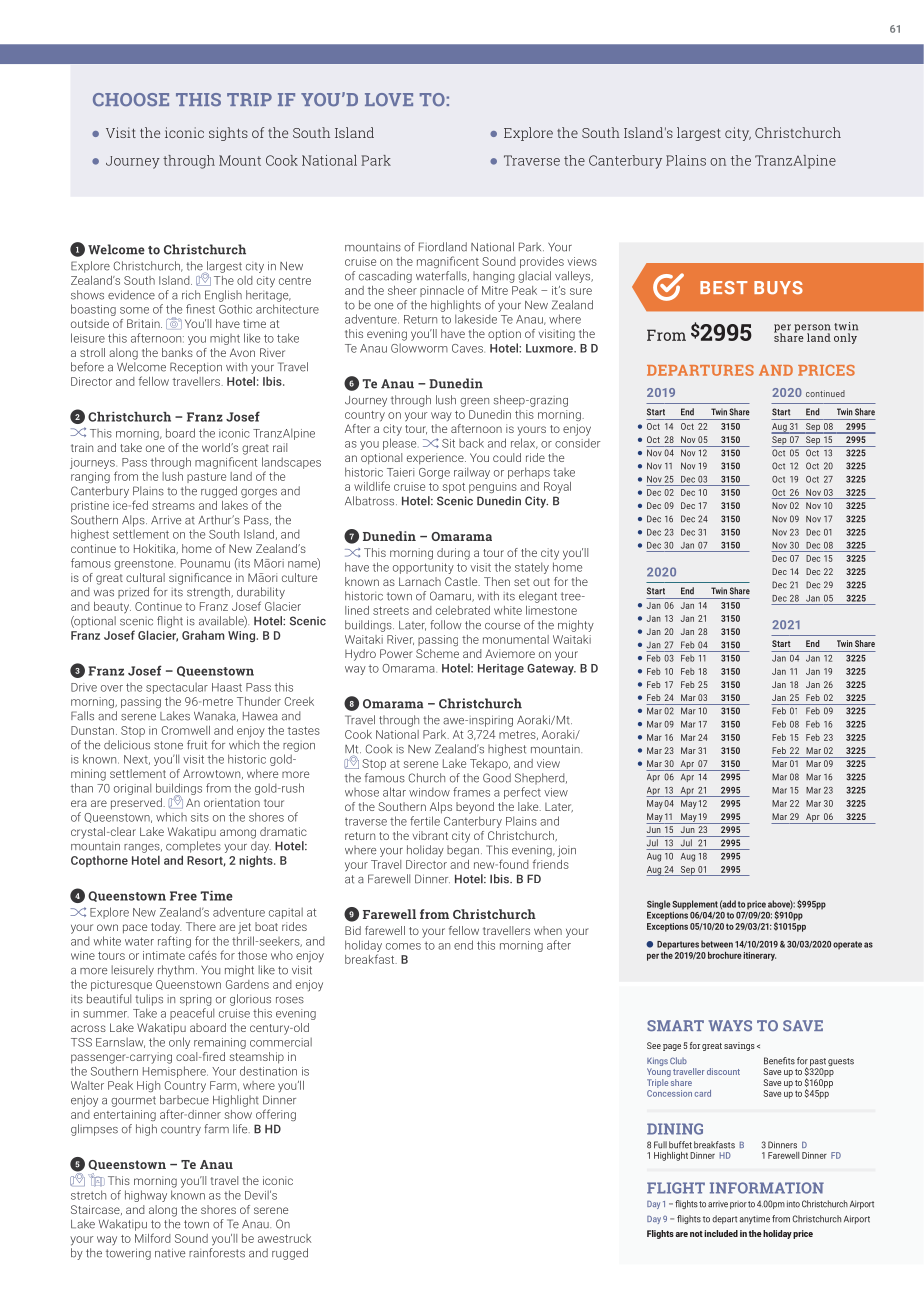  I want to click on spot, so click(453, 488).
